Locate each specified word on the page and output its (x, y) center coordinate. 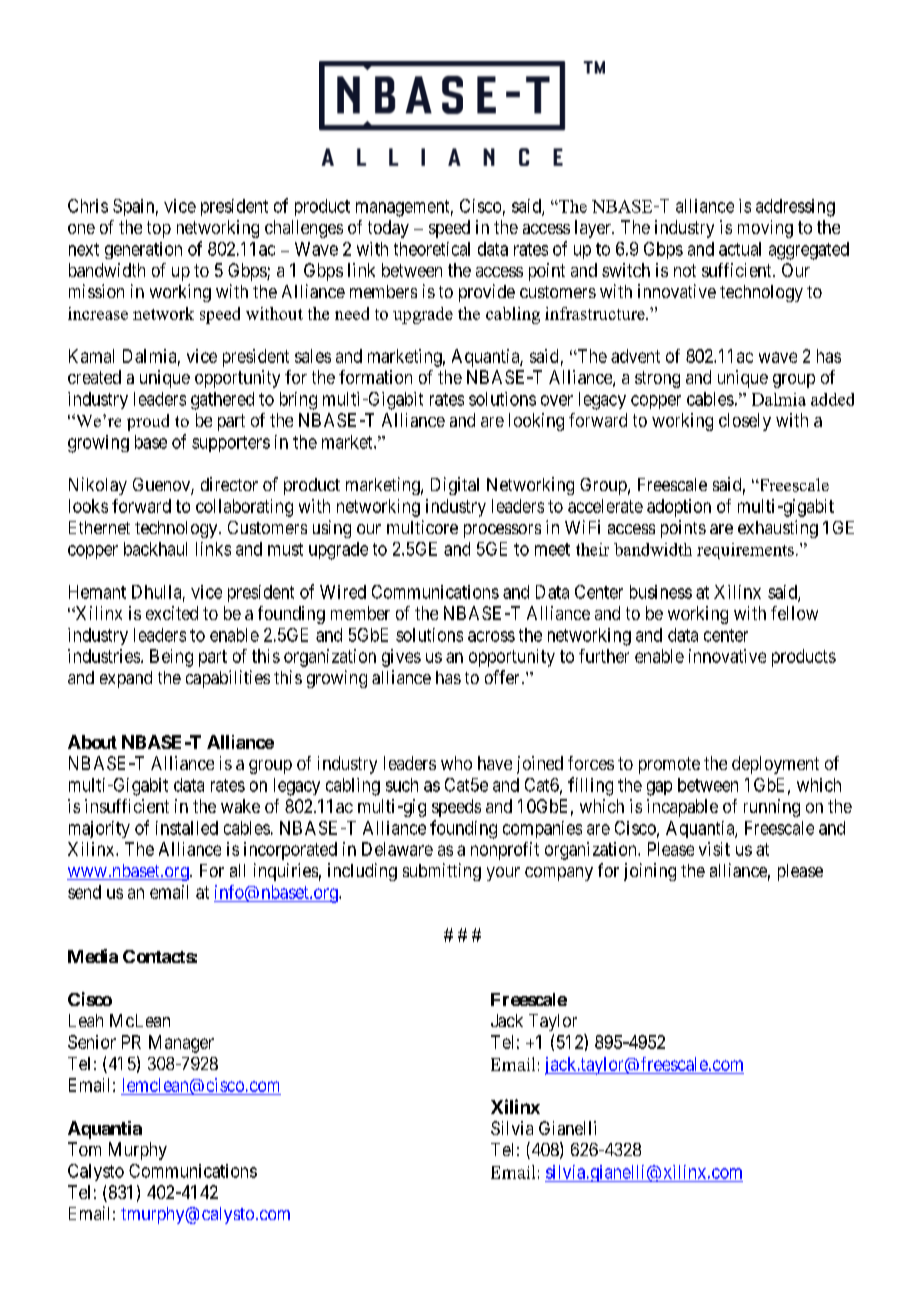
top (159, 229)
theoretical (432, 249)
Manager (181, 1044)
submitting (442, 872)
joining (650, 872)
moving (765, 229)
